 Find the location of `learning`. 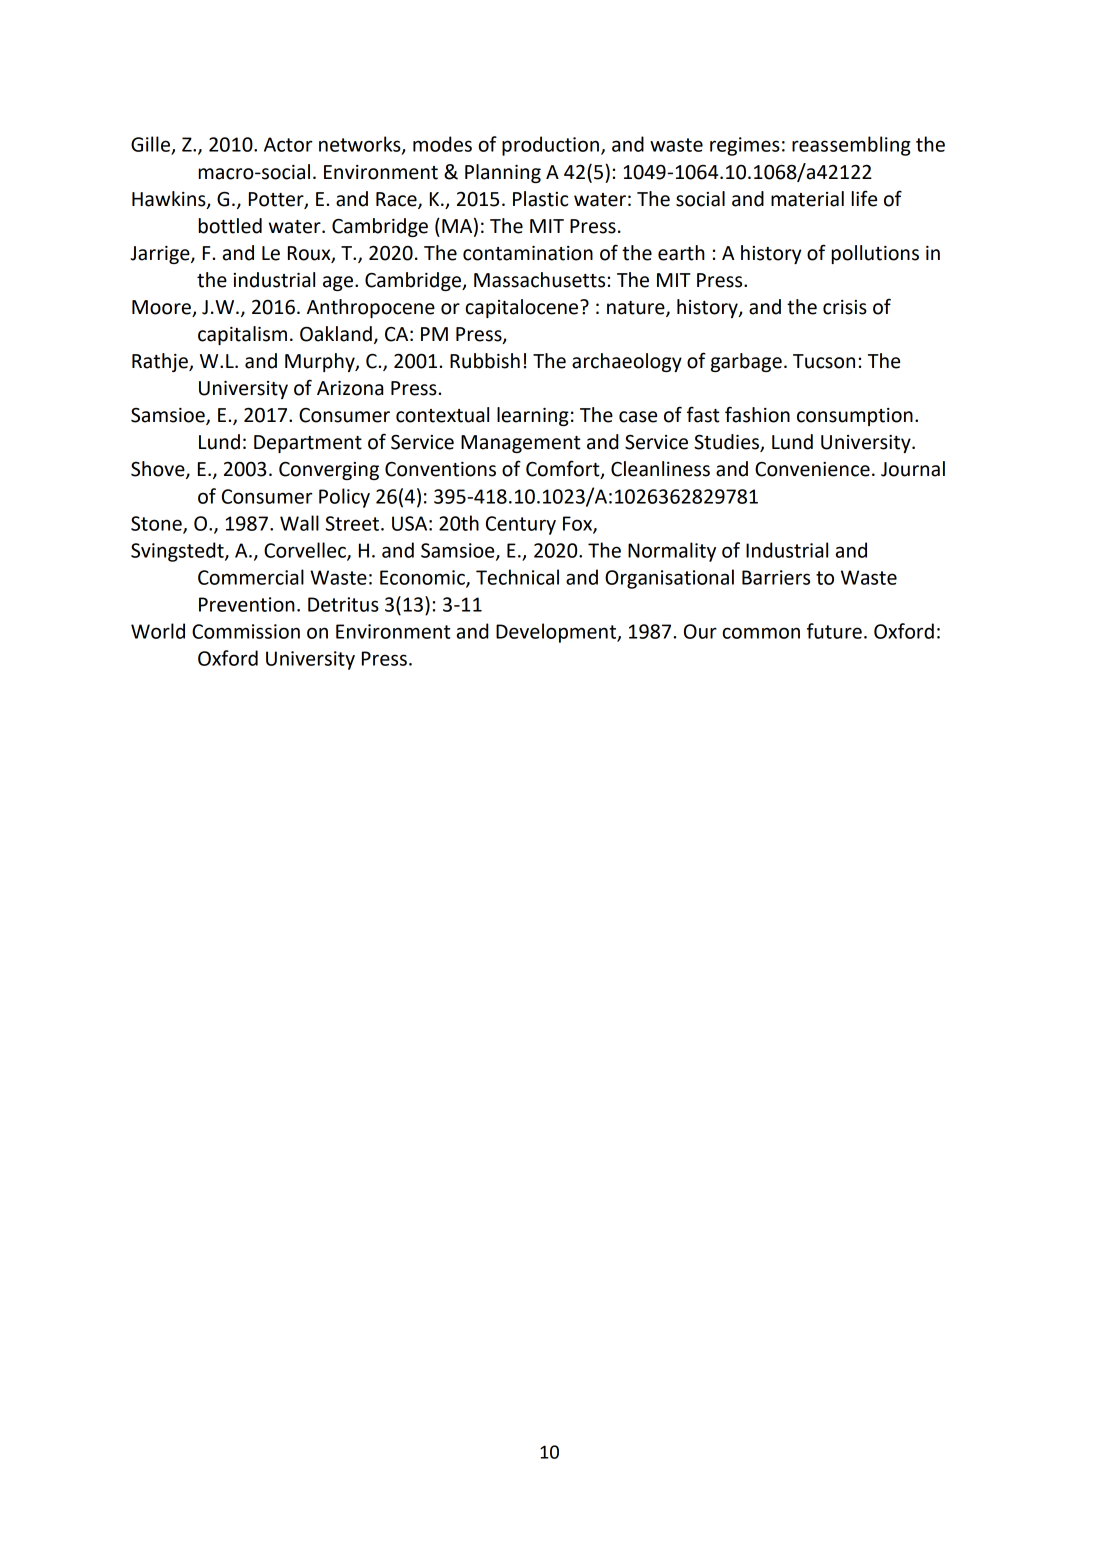

learning is located at coordinates (533, 416).
